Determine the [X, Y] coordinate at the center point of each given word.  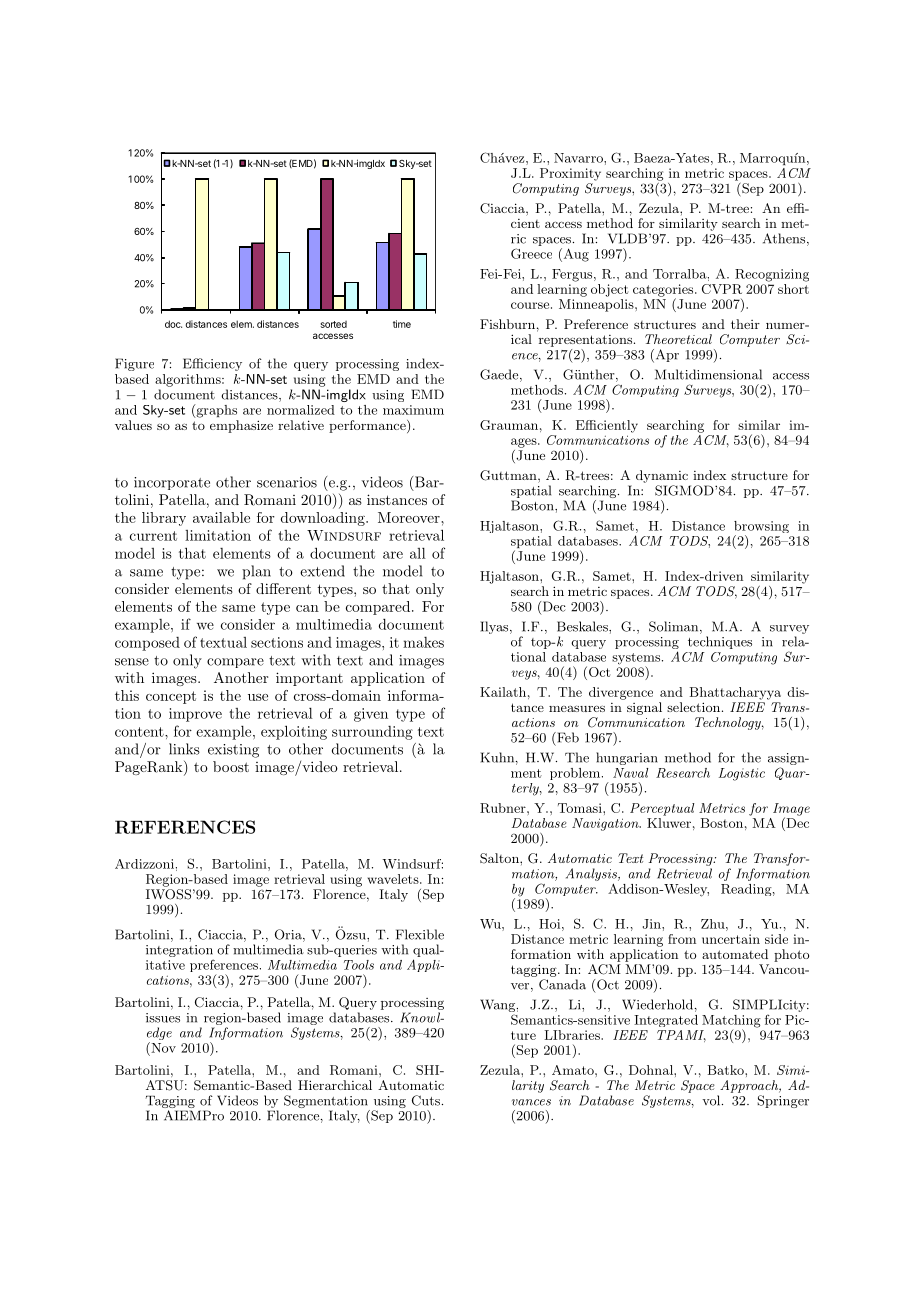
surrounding [372, 733]
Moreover [410, 517]
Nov [162, 1047]
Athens [784, 238]
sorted [333, 324]
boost [231, 766]
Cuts [426, 1100]
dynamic [662, 476]
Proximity [570, 174]
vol [712, 1100]
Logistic [742, 774]
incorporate [172, 483]
